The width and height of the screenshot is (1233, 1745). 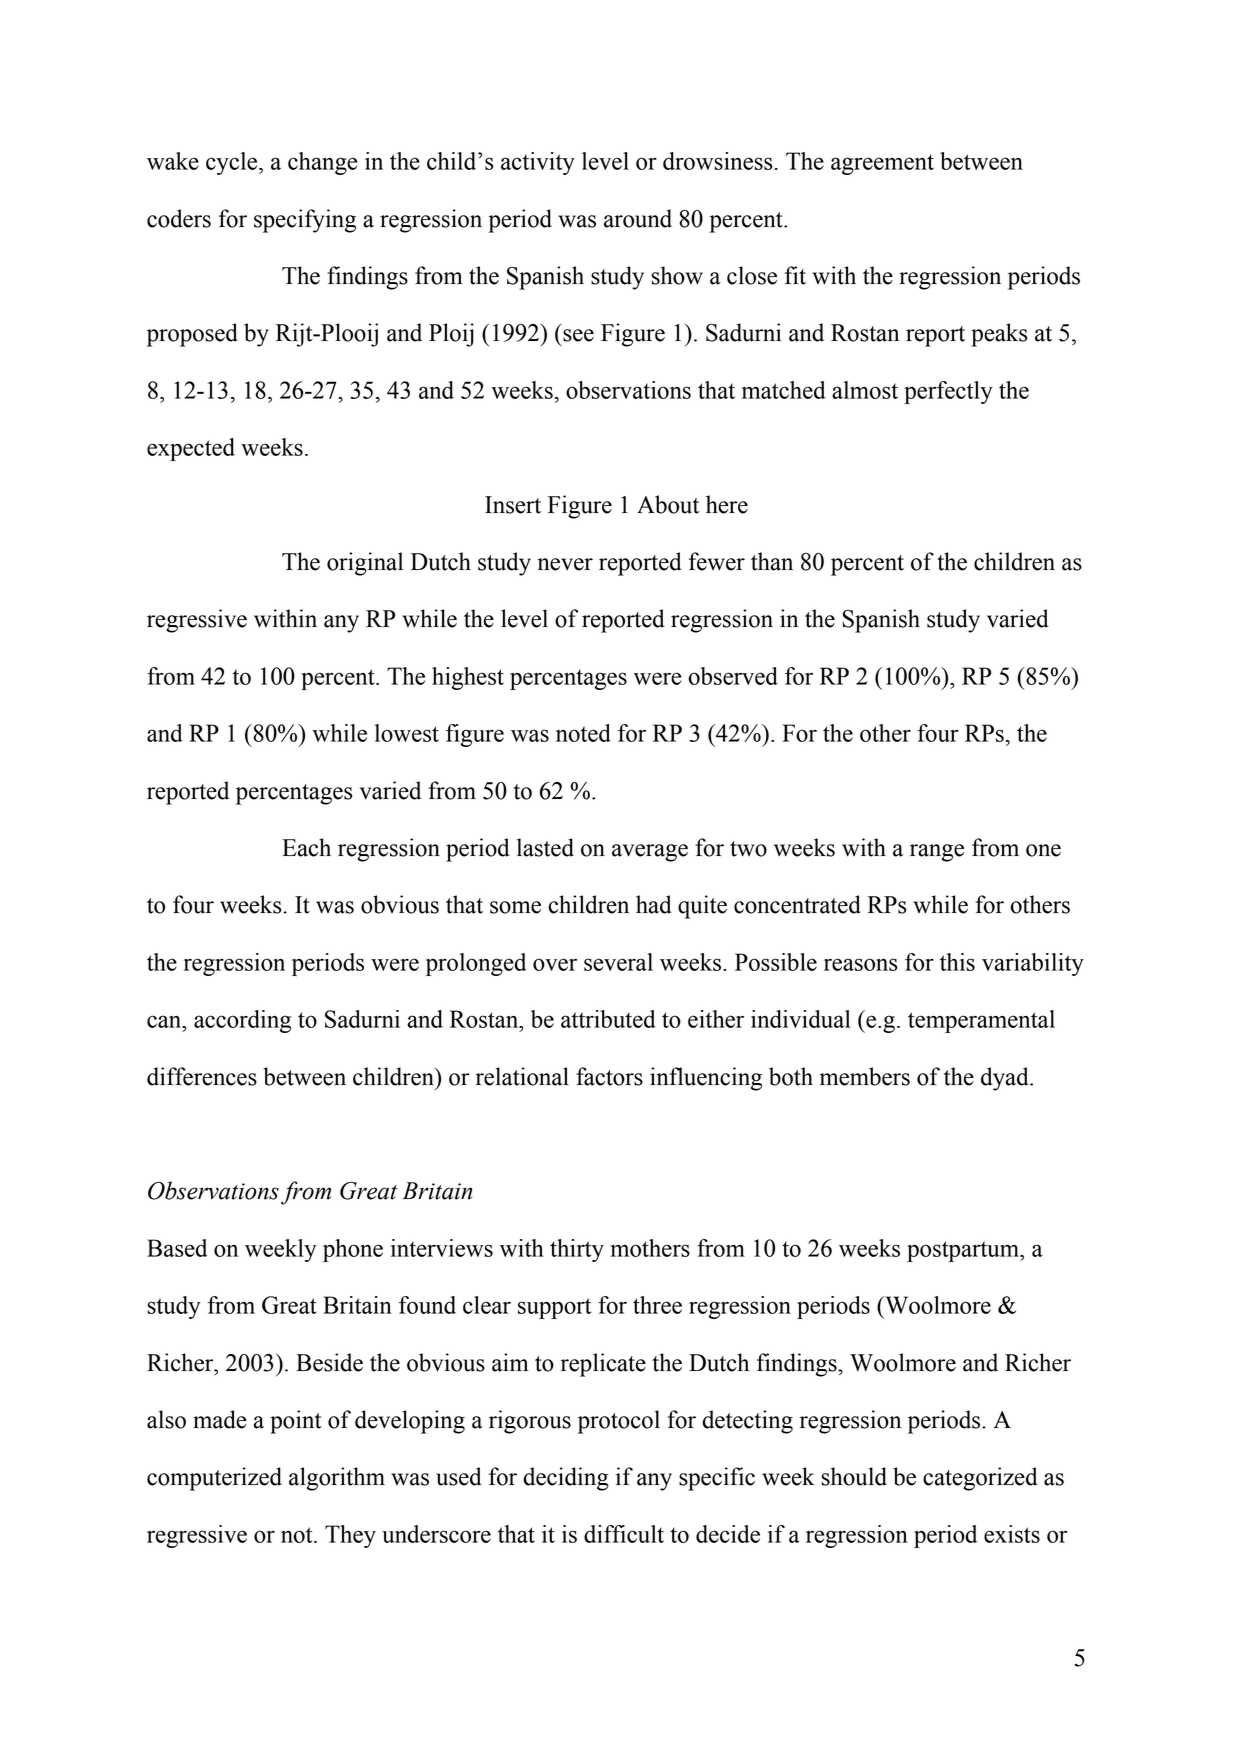 I want to click on original, so click(x=365, y=564).
